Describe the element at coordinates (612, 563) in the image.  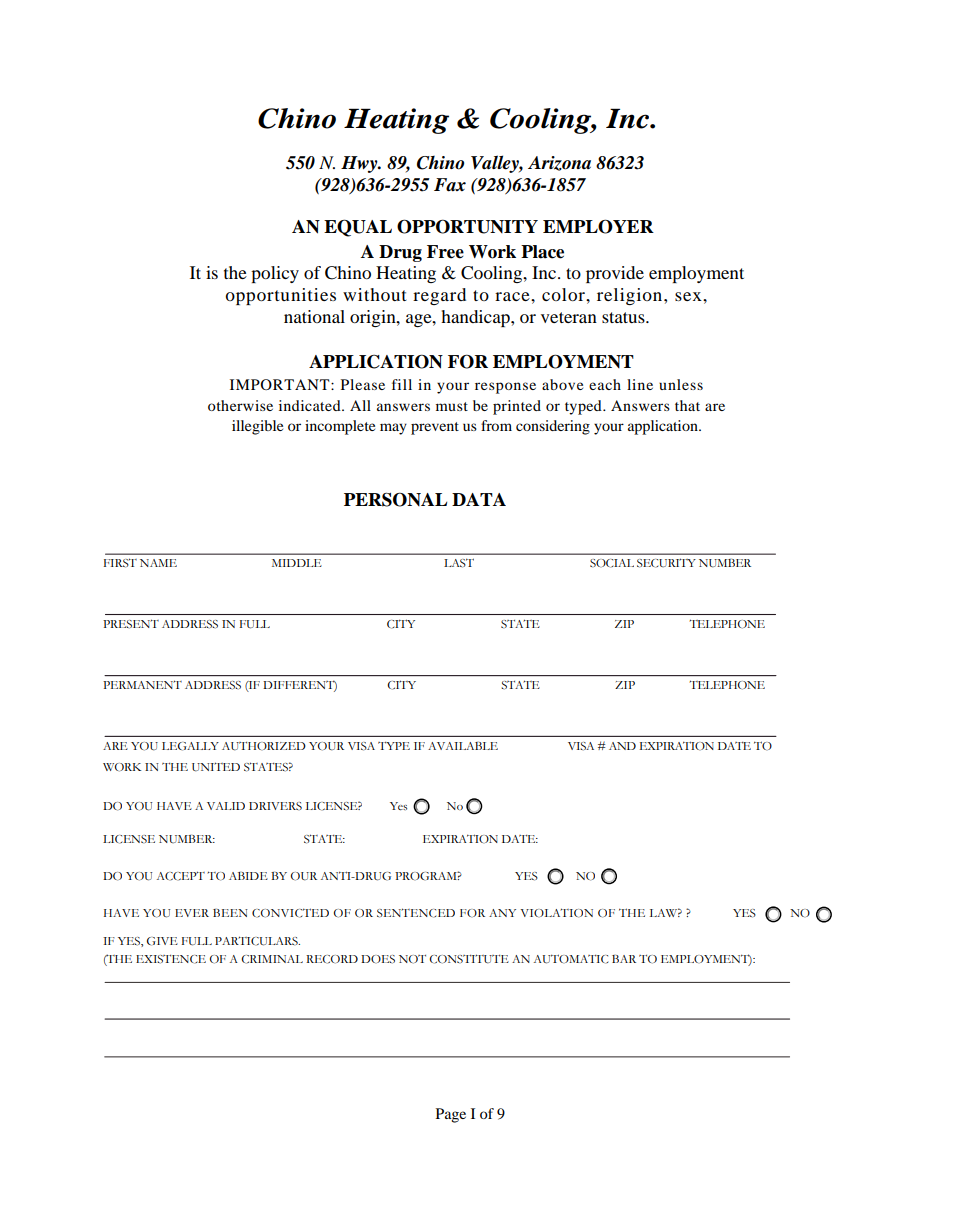
I see `SOCIAL` at that location.
